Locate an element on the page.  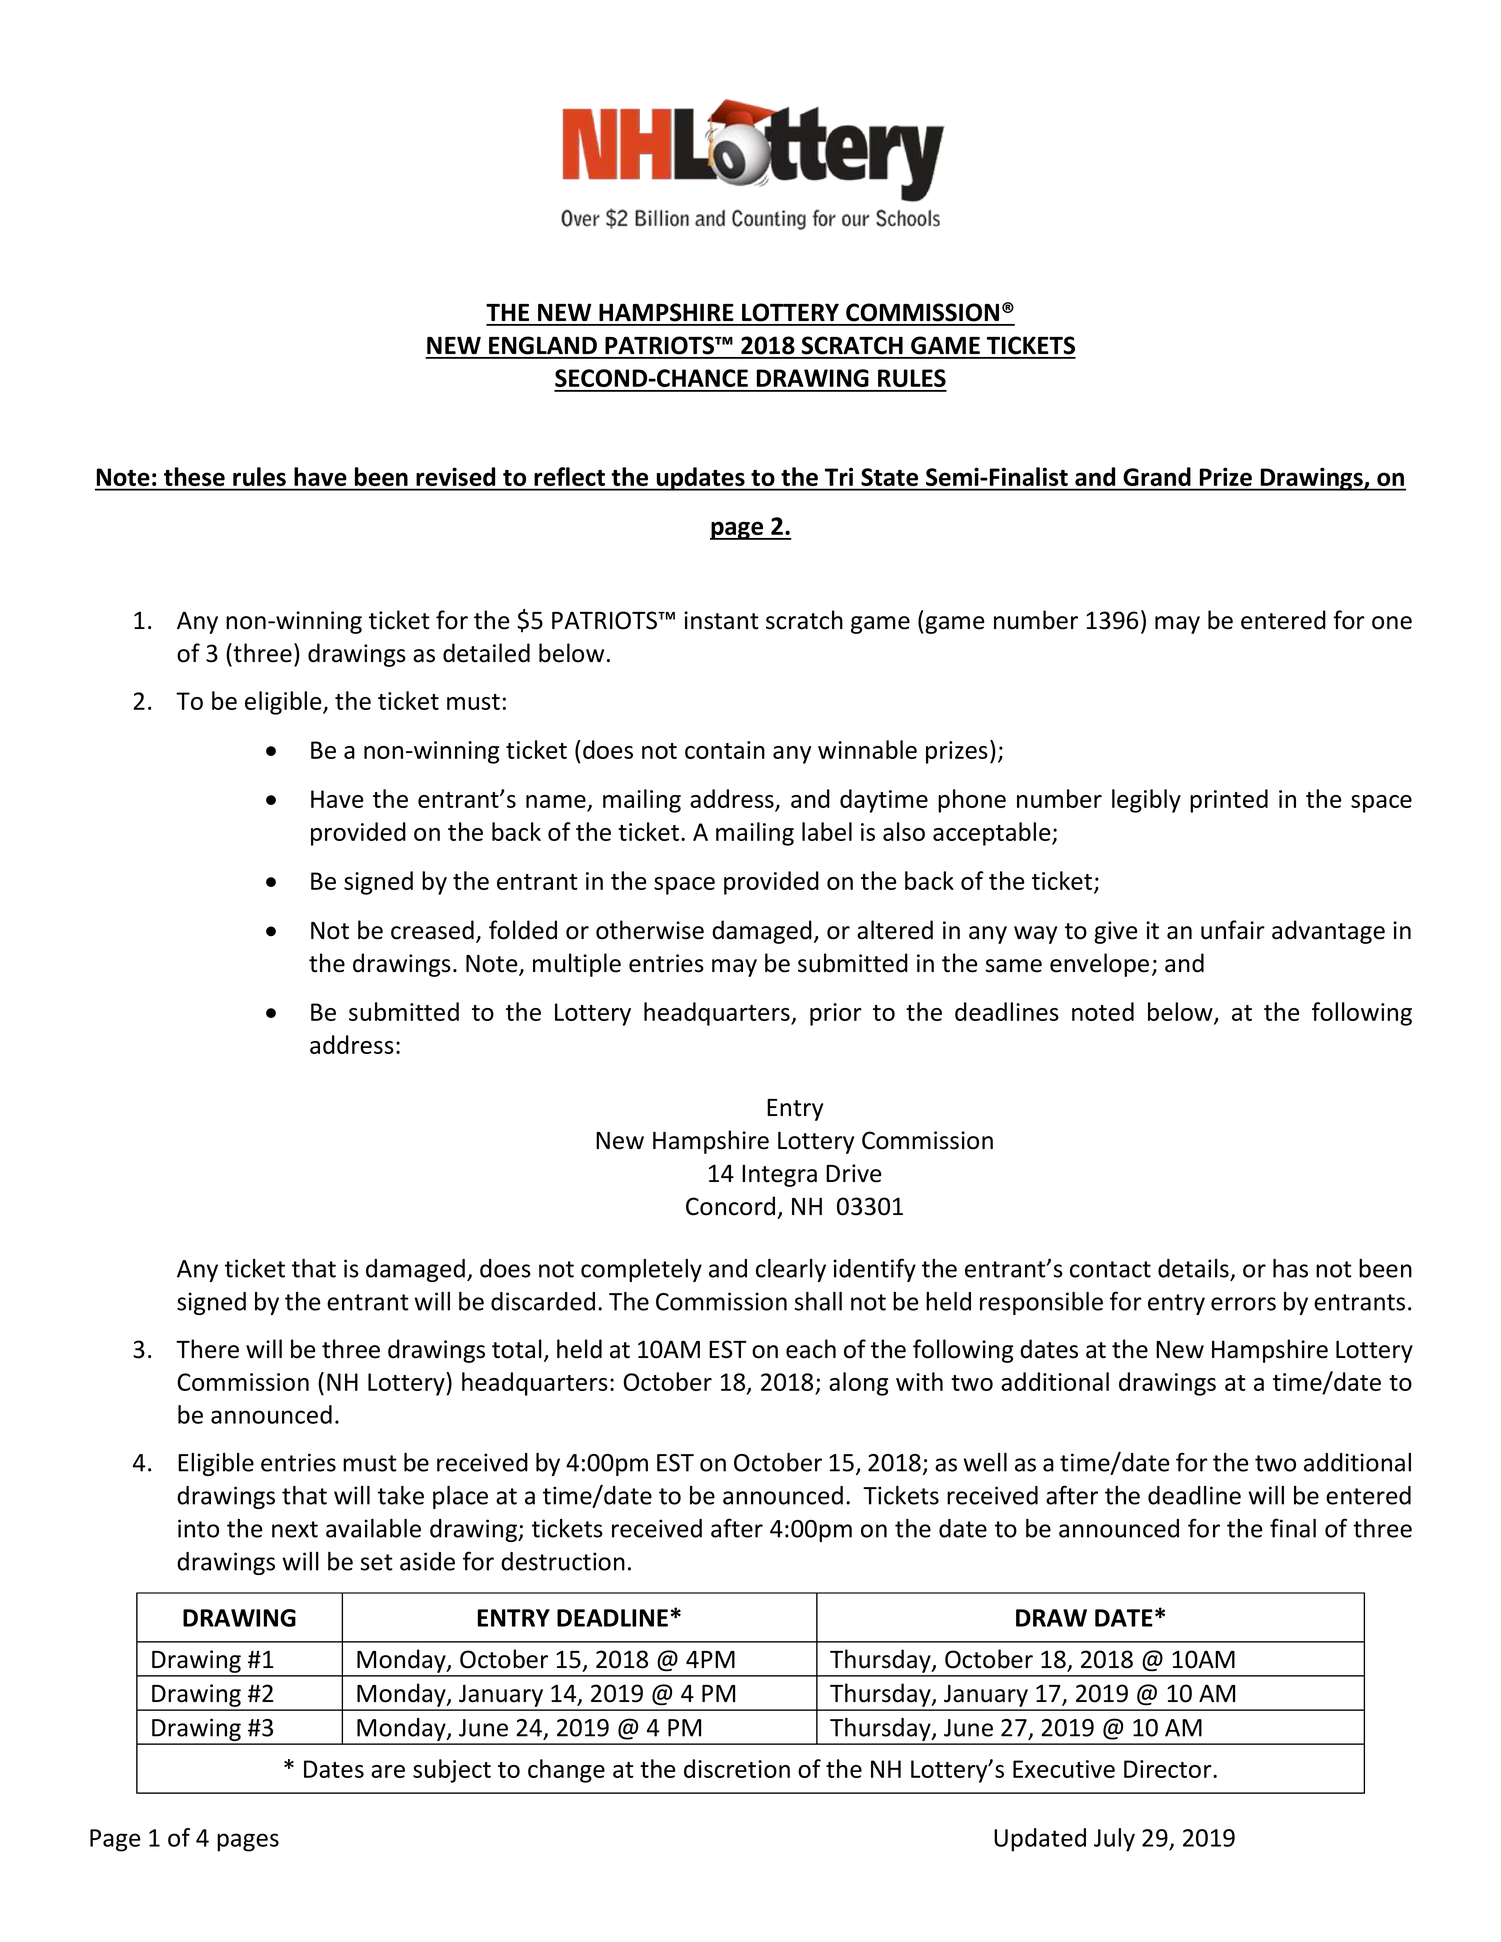
discarded is located at coordinates (543, 1301).
